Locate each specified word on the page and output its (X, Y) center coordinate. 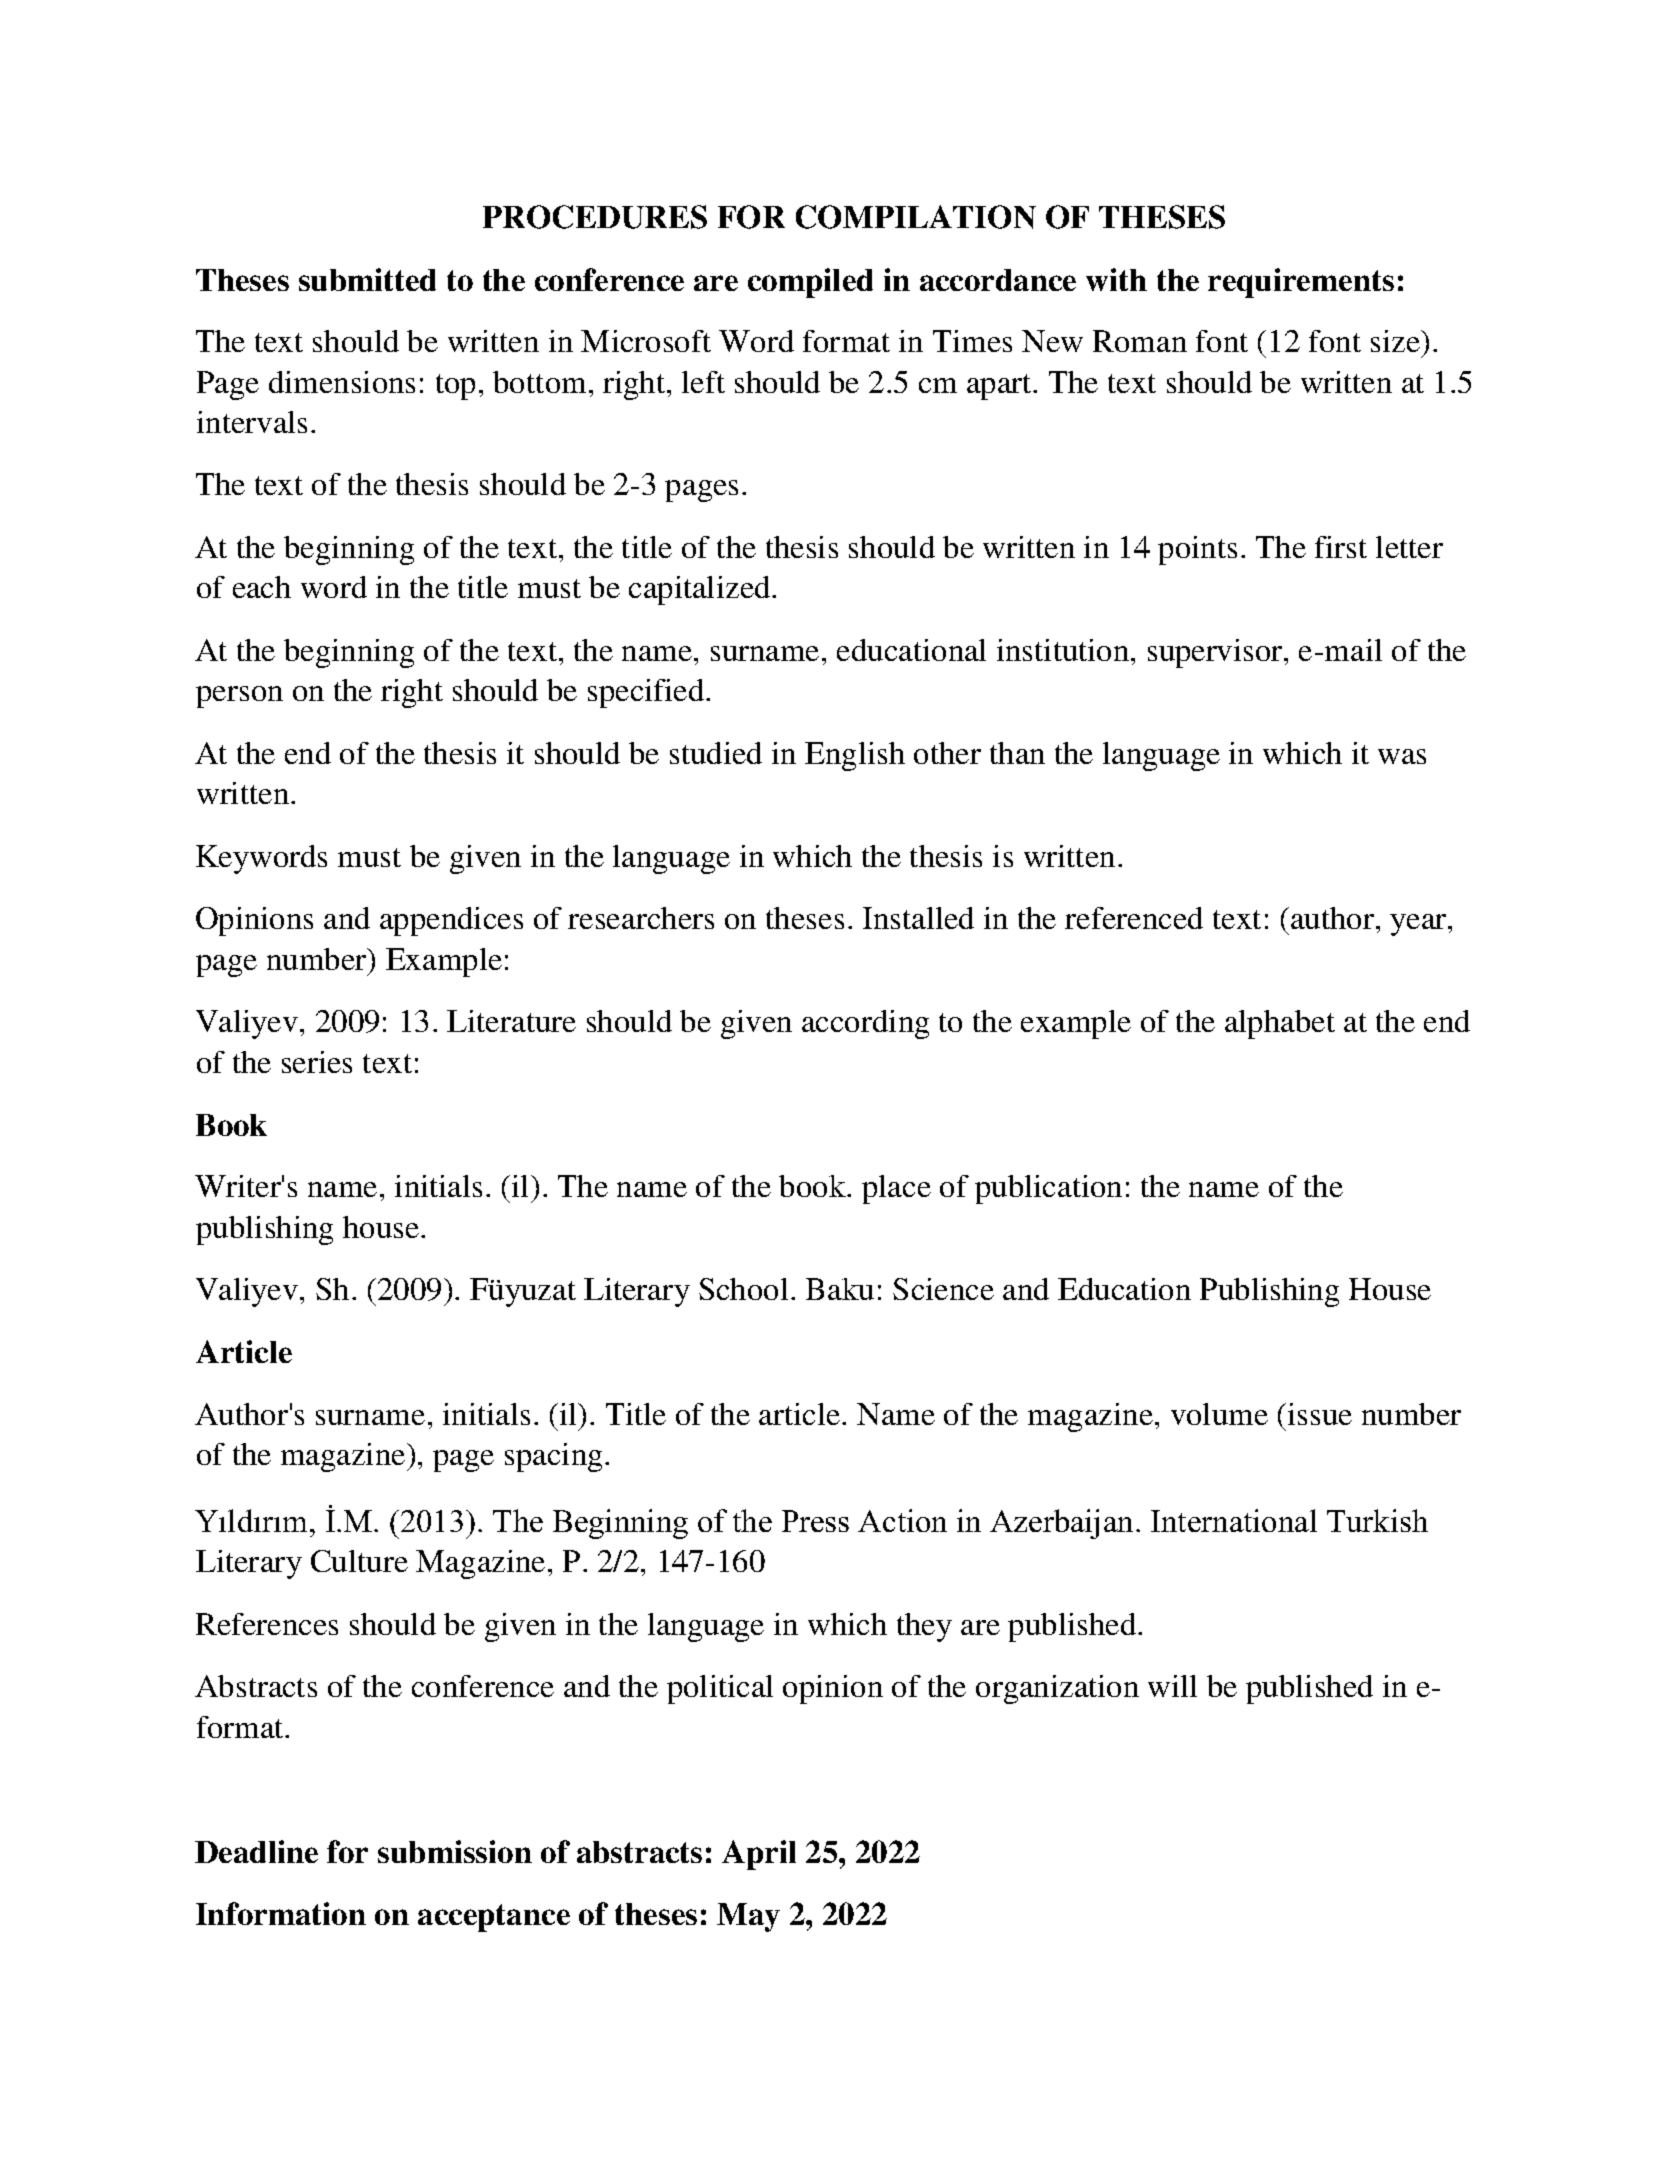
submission (455, 1851)
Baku (840, 1289)
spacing (555, 1457)
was (1402, 756)
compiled (810, 283)
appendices (451, 921)
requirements (1301, 283)
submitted (367, 279)
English (855, 756)
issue (1320, 1414)
